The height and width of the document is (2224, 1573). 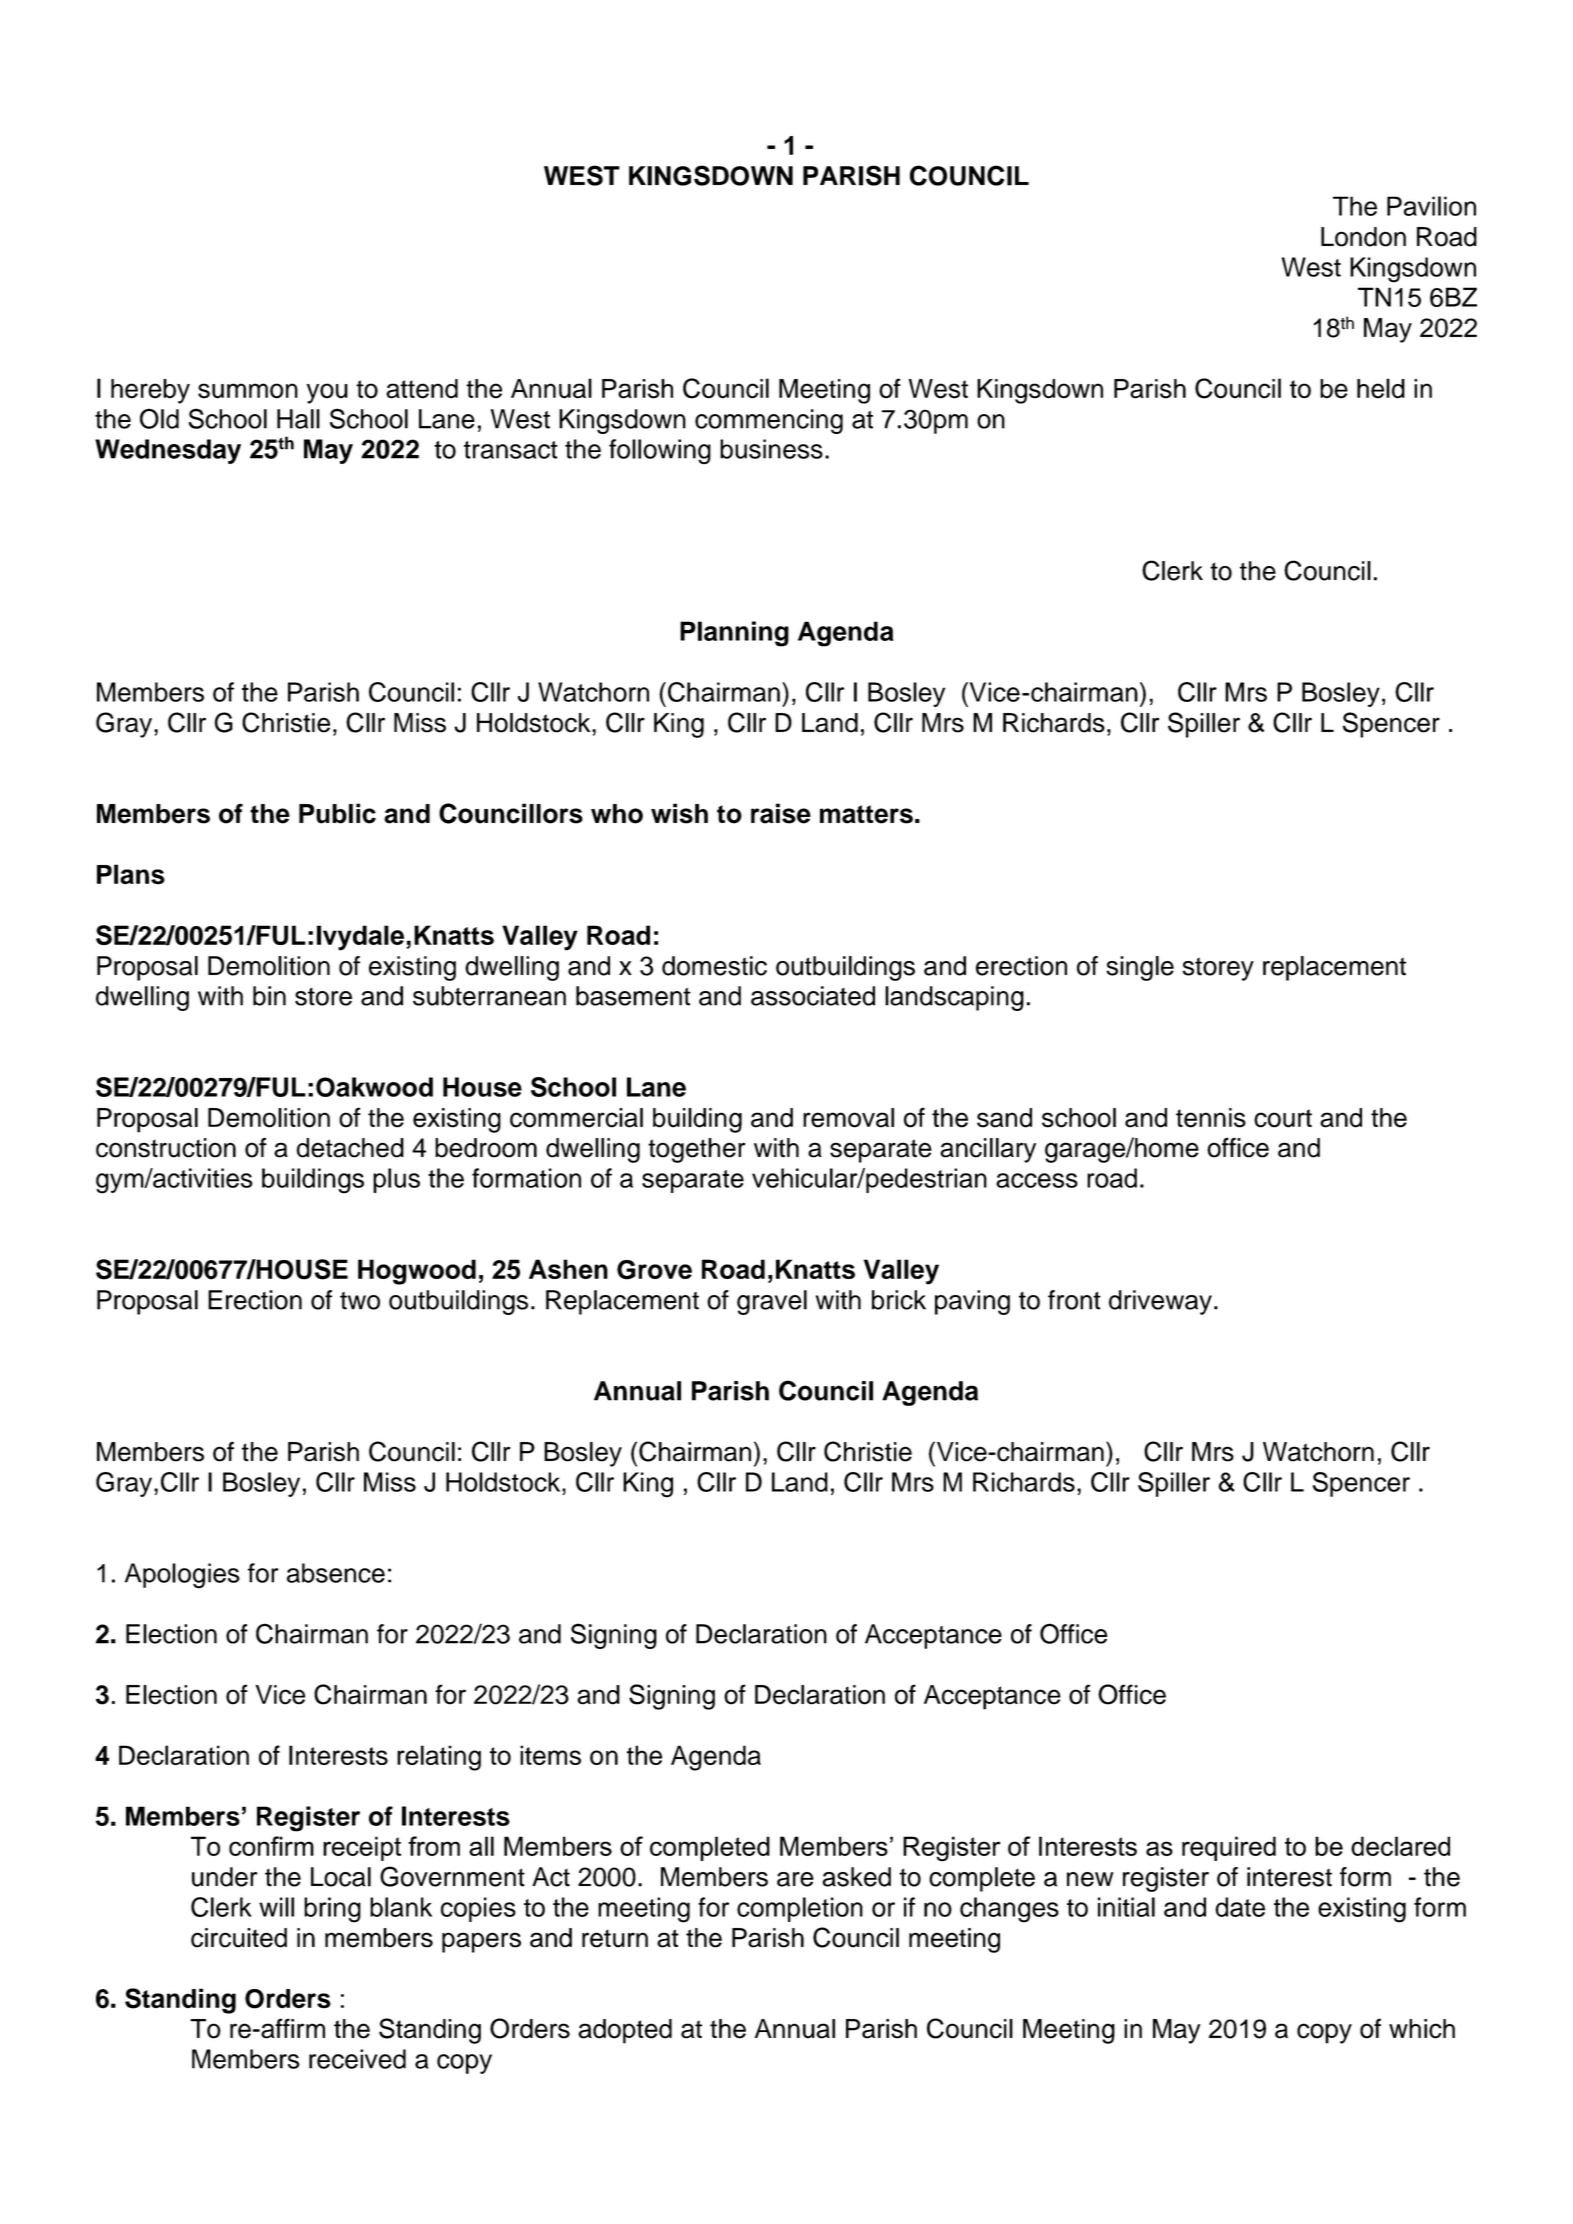 I want to click on London, so click(x=1363, y=237).
